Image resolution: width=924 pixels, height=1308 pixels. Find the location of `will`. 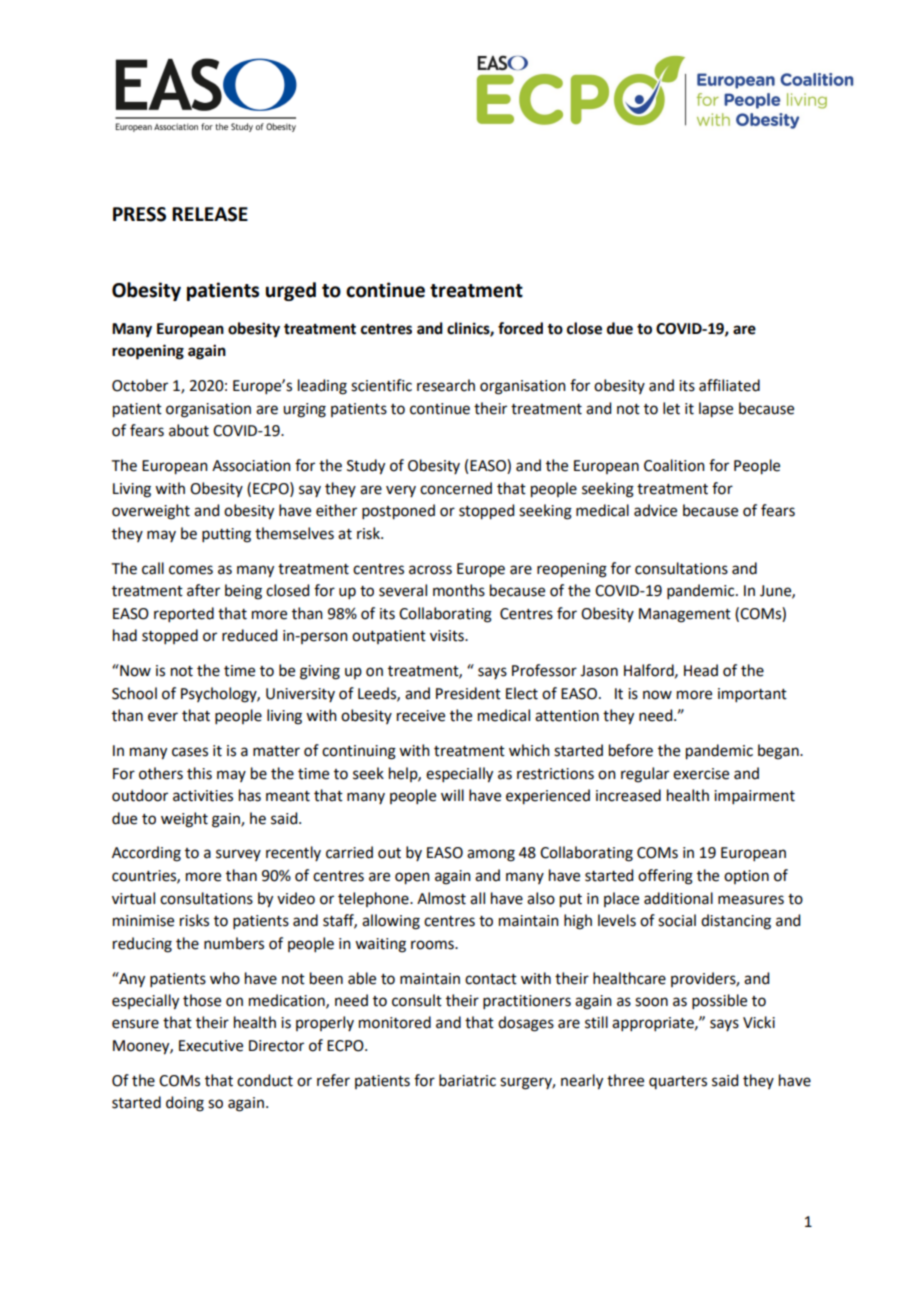

will is located at coordinates (452, 795).
